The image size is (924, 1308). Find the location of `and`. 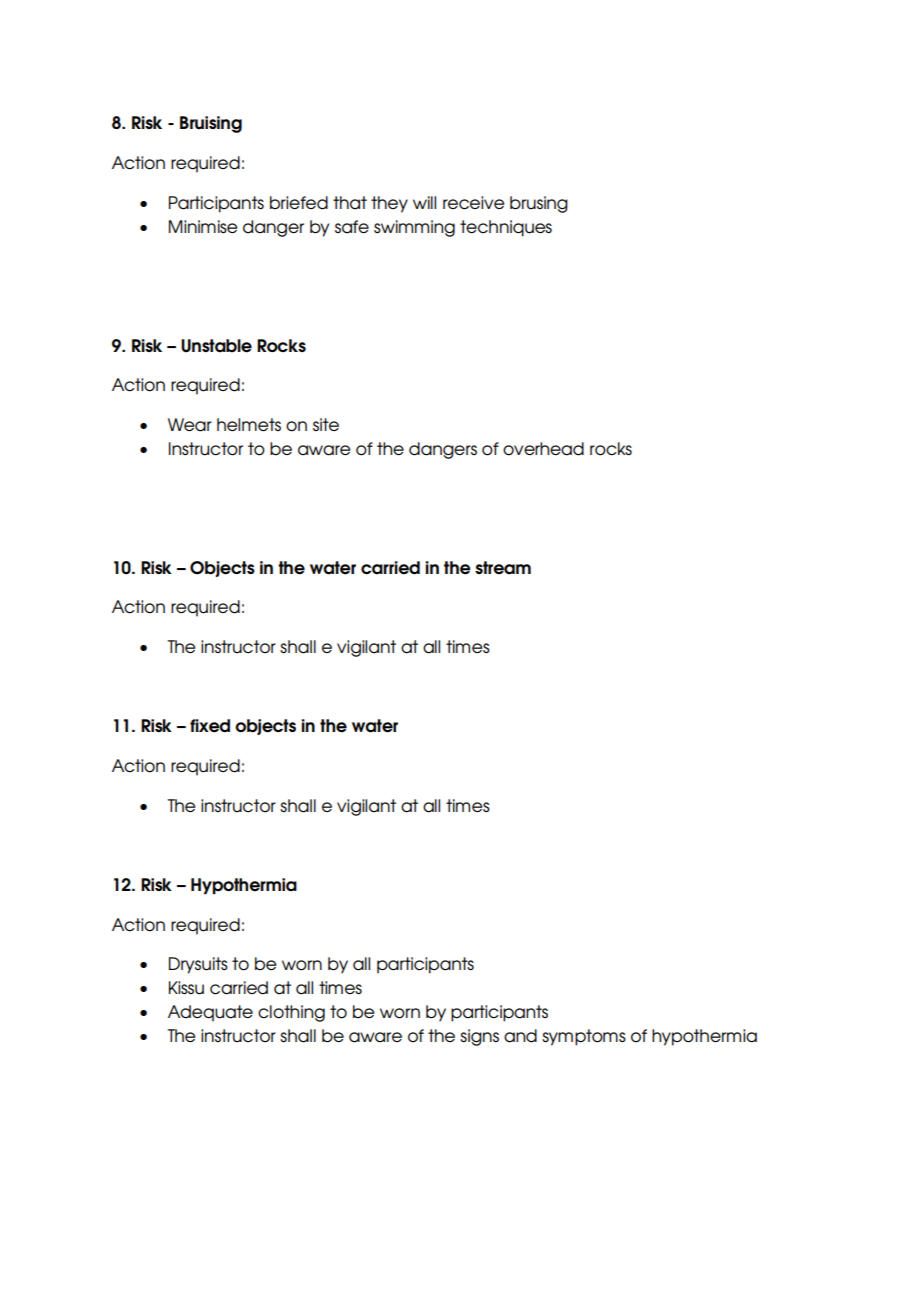

and is located at coordinates (520, 1036).
